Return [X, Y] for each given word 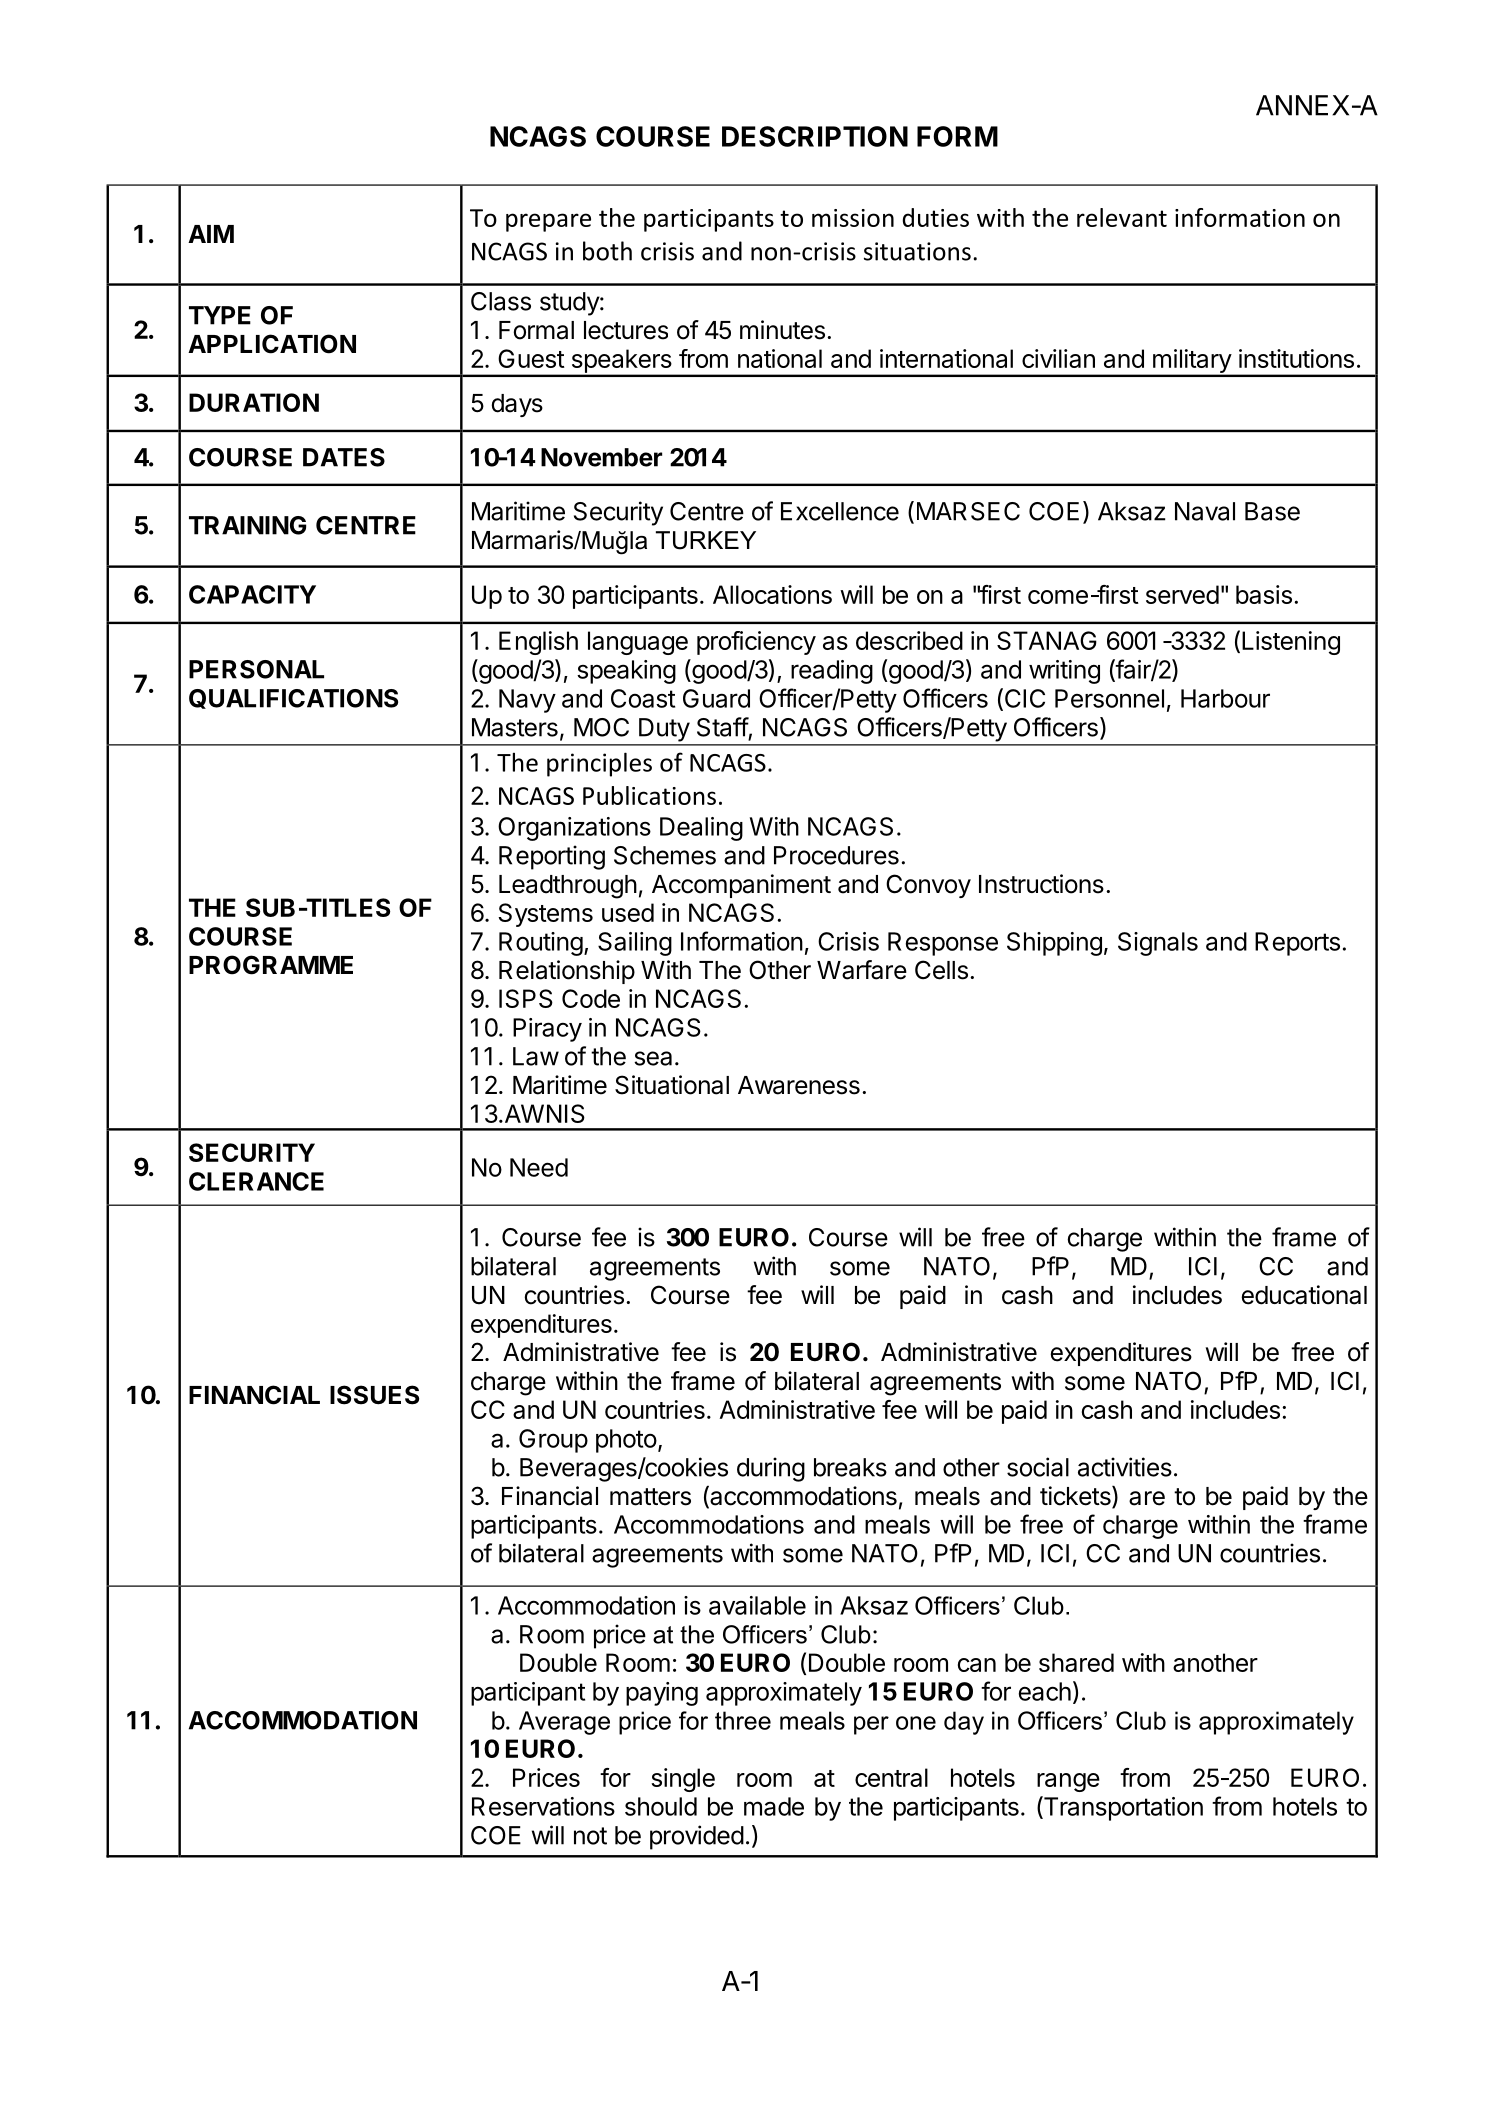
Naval [1205, 511]
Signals [1158, 944]
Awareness [799, 1085]
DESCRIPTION [815, 136]
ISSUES [374, 1395]
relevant [1122, 217]
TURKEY [706, 540]
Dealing [701, 829]
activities [1125, 1467]
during [771, 1469]
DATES [344, 457]
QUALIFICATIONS [293, 699]
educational [1304, 1295]
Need [539, 1167]
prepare [548, 222]
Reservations [543, 1806]
